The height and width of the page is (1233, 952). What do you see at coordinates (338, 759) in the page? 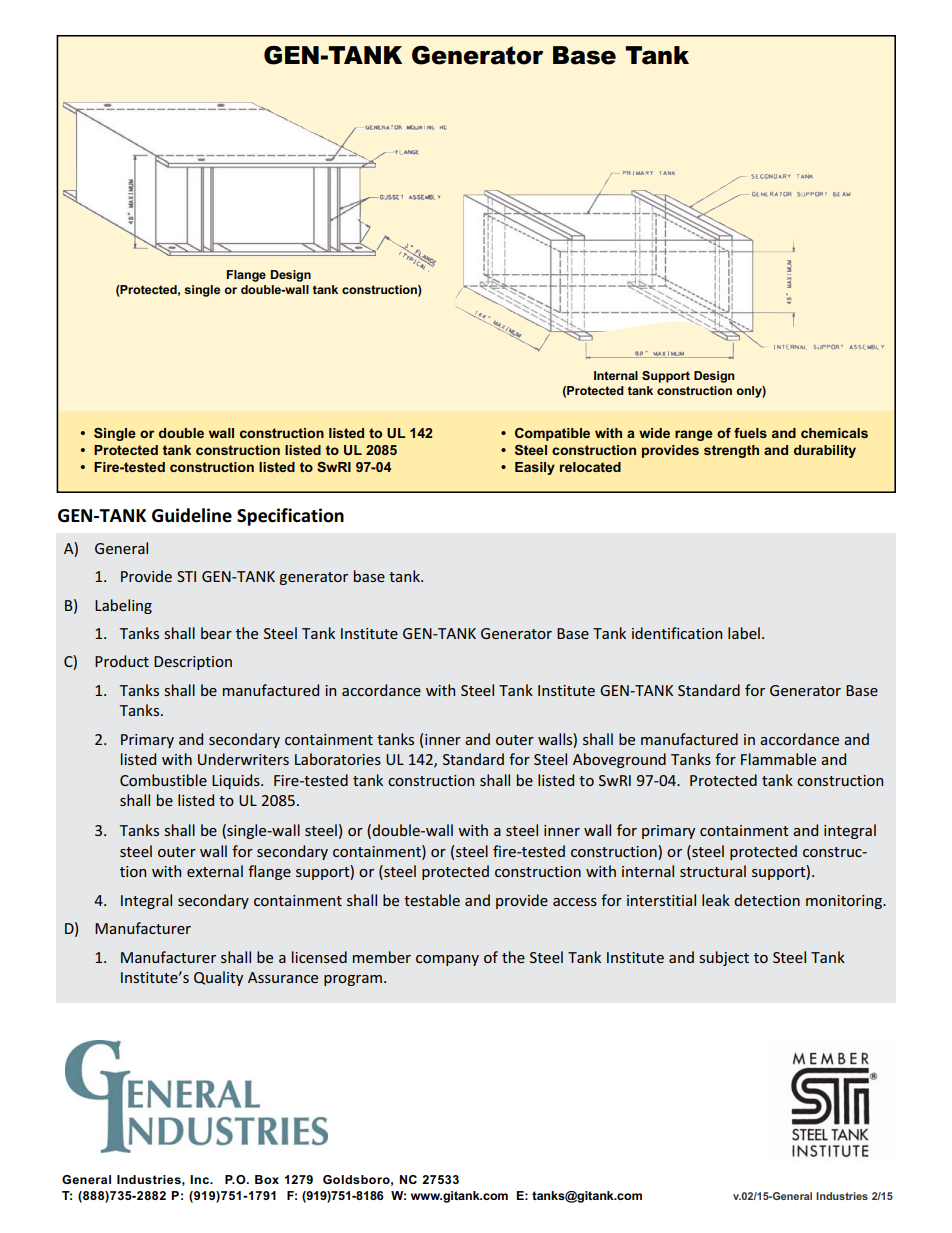
I see `Laboratories` at bounding box center [338, 759].
